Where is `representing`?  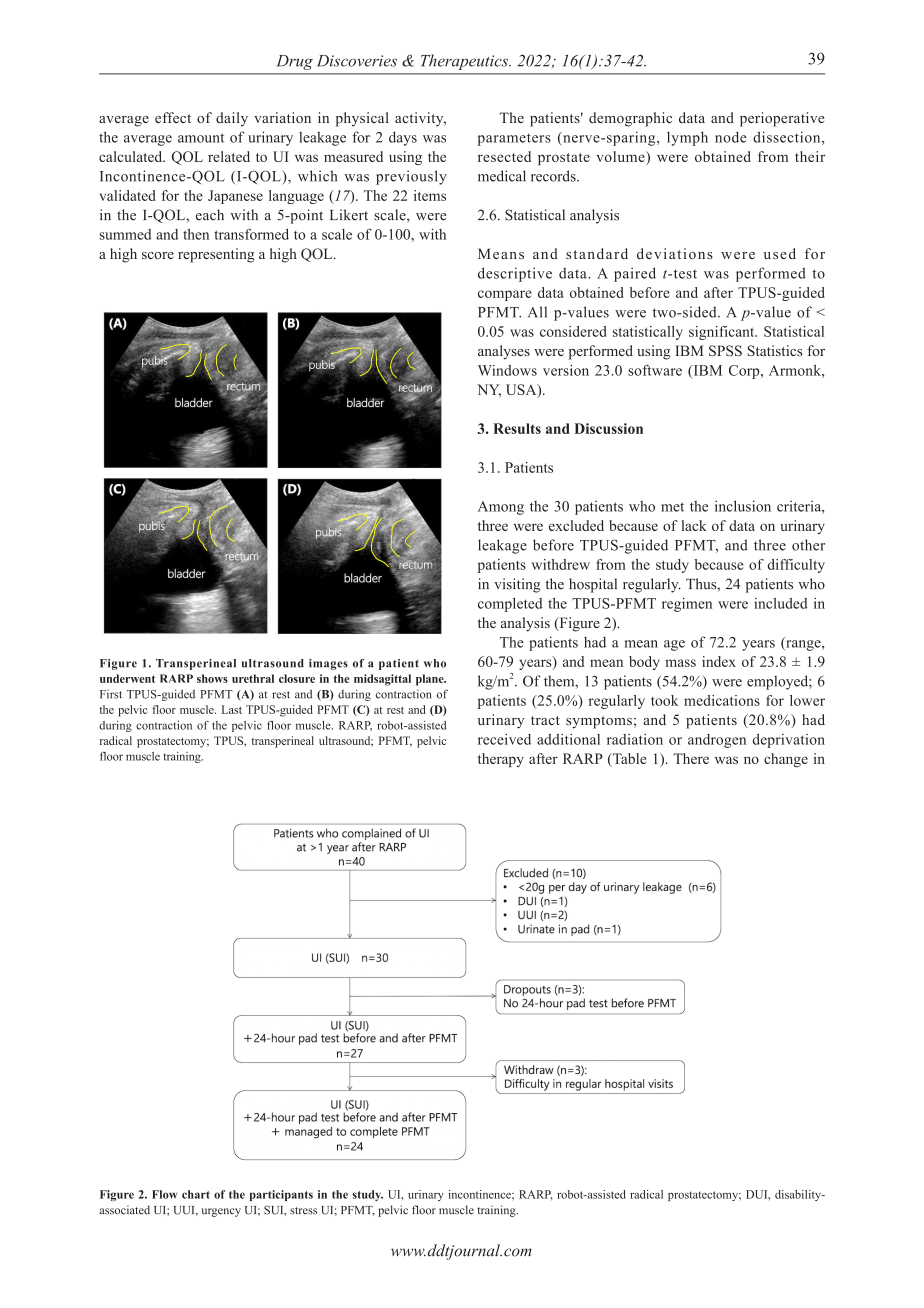 representing is located at coordinates (216, 255).
